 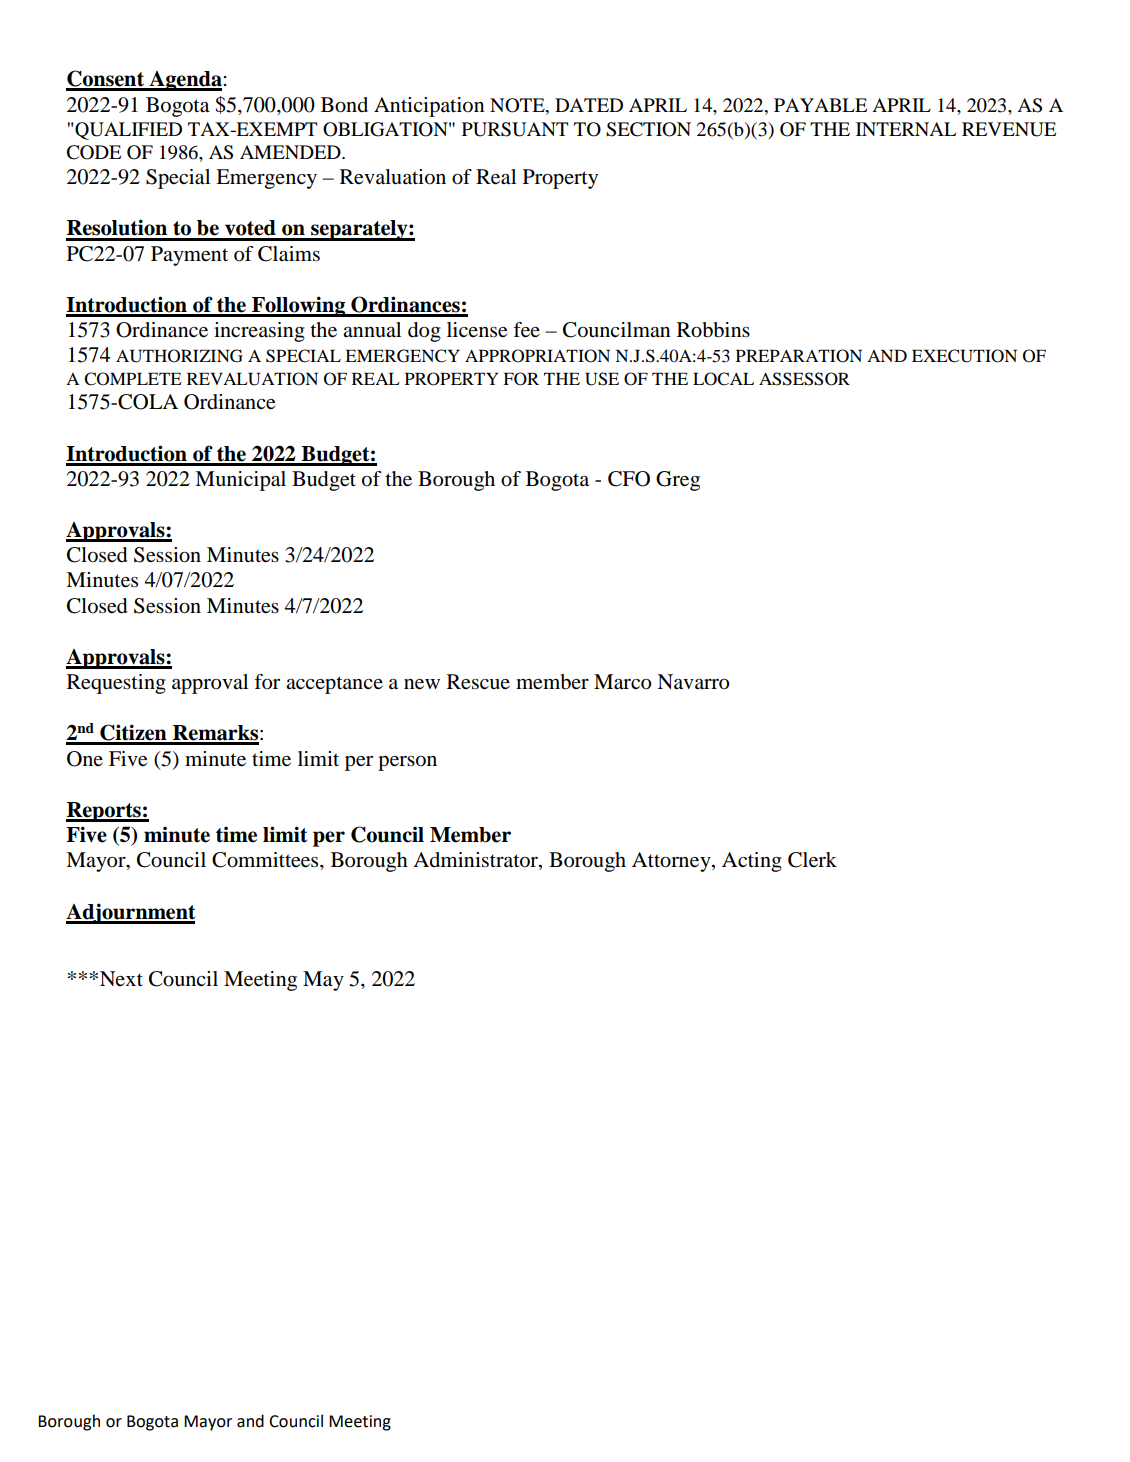 What do you see at coordinates (906, 129) in the document?
I see `INTERNAL` at bounding box center [906, 129].
